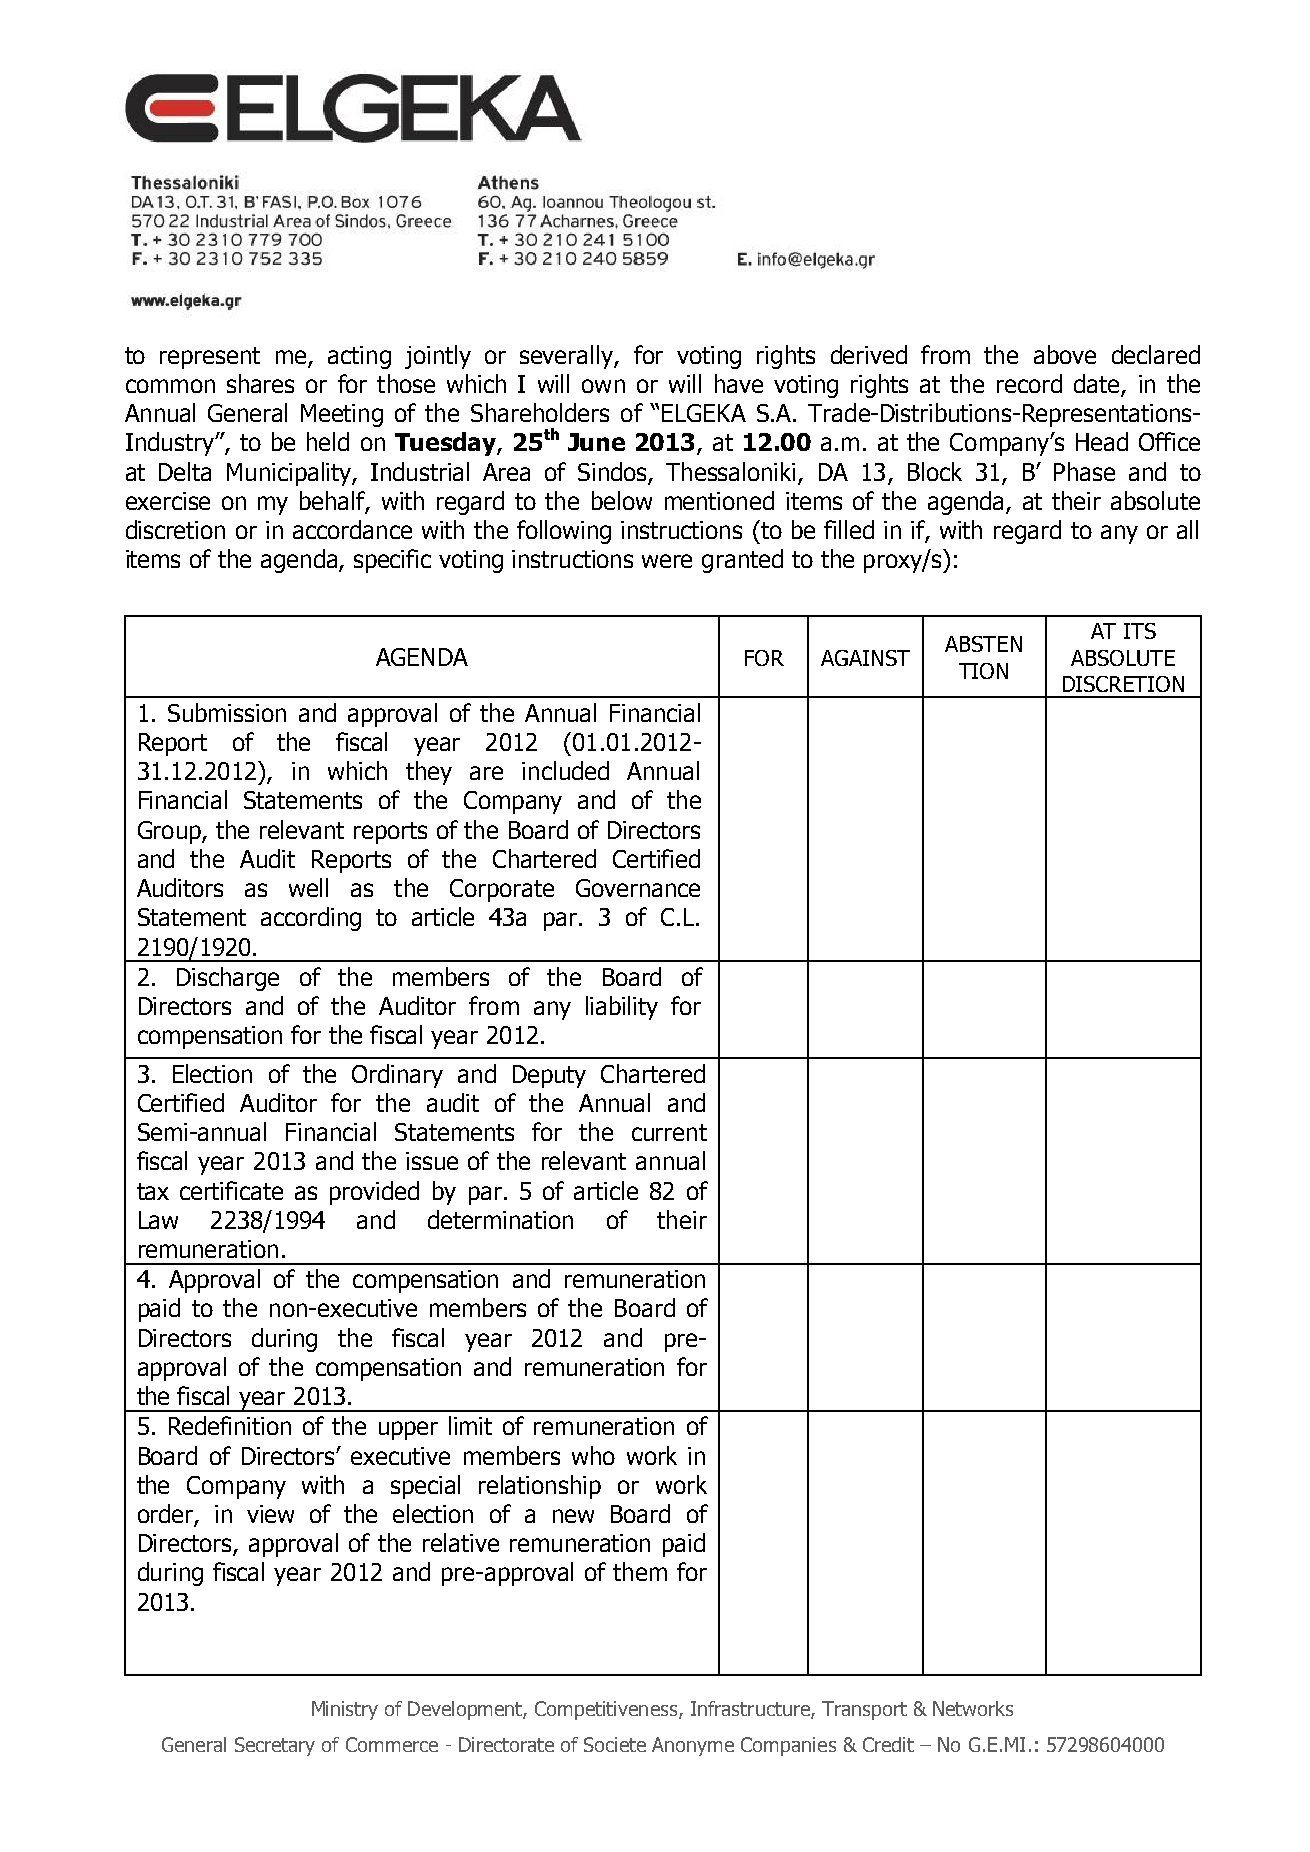  What do you see at coordinates (864, 1710) in the screenshot?
I see `Transport` at bounding box center [864, 1710].
